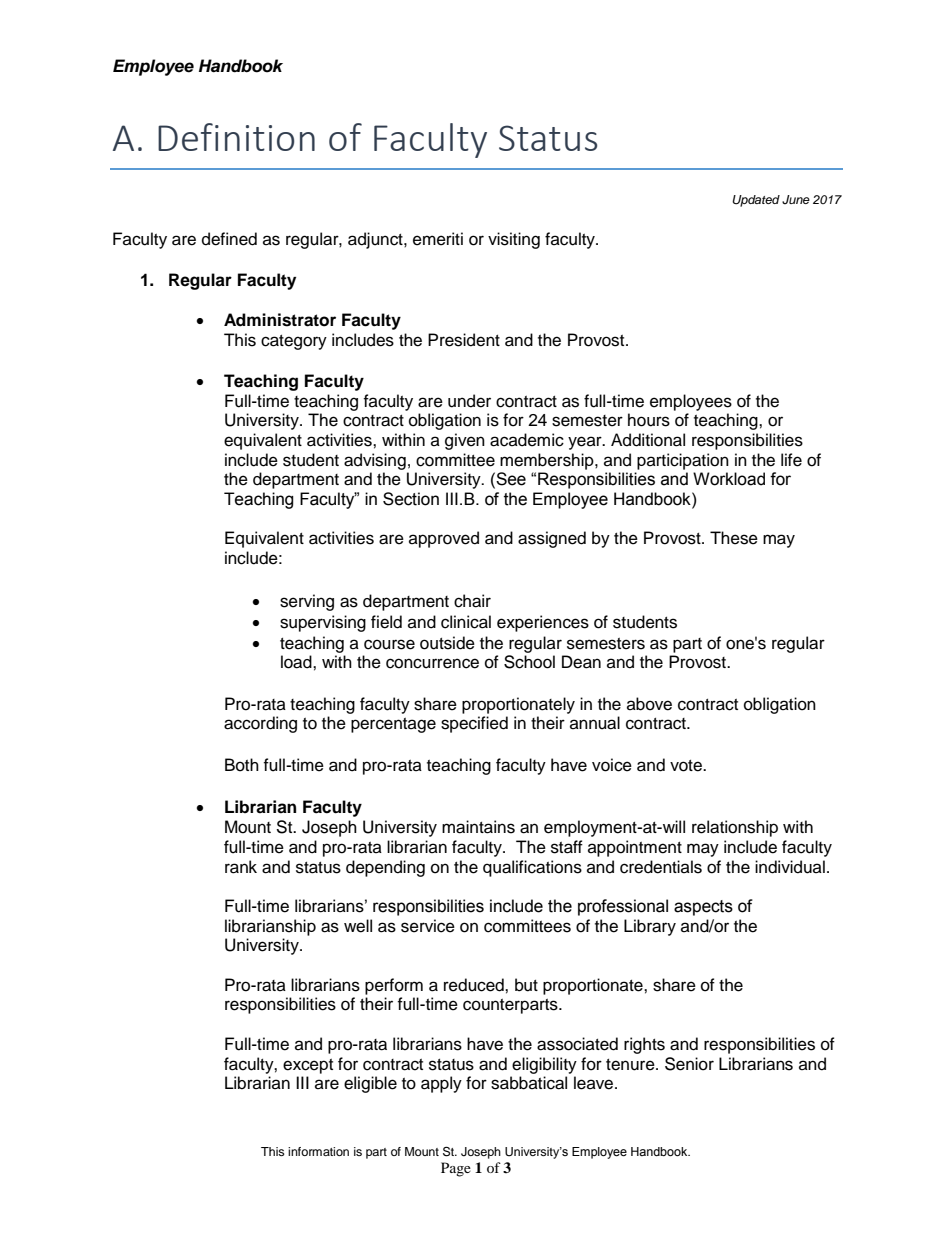 This image has width=952, height=1233. I want to click on above, so click(649, 704).
